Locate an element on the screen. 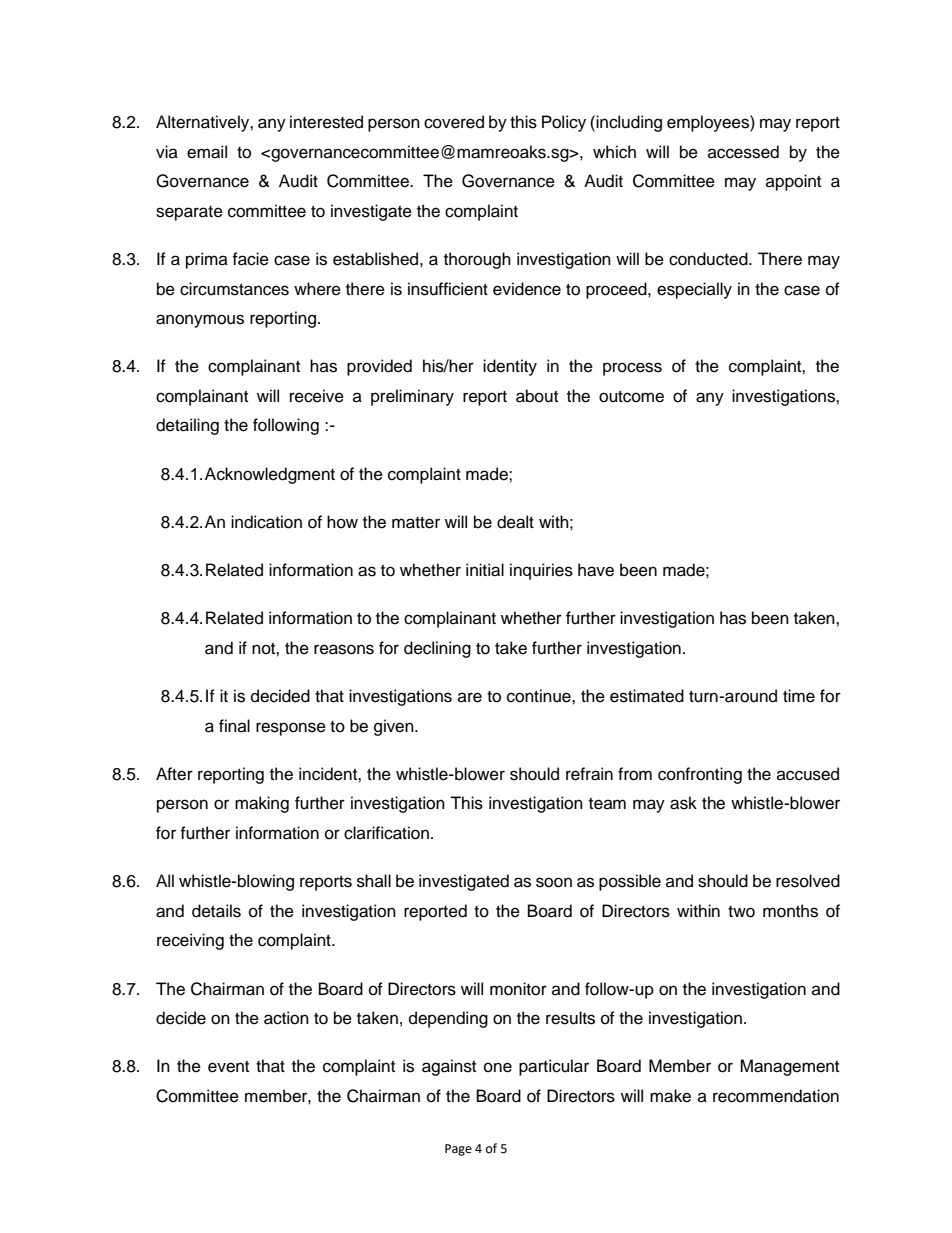 This screenshot has width=952, height=1233. confronting is located at coordinates (700, 775).
